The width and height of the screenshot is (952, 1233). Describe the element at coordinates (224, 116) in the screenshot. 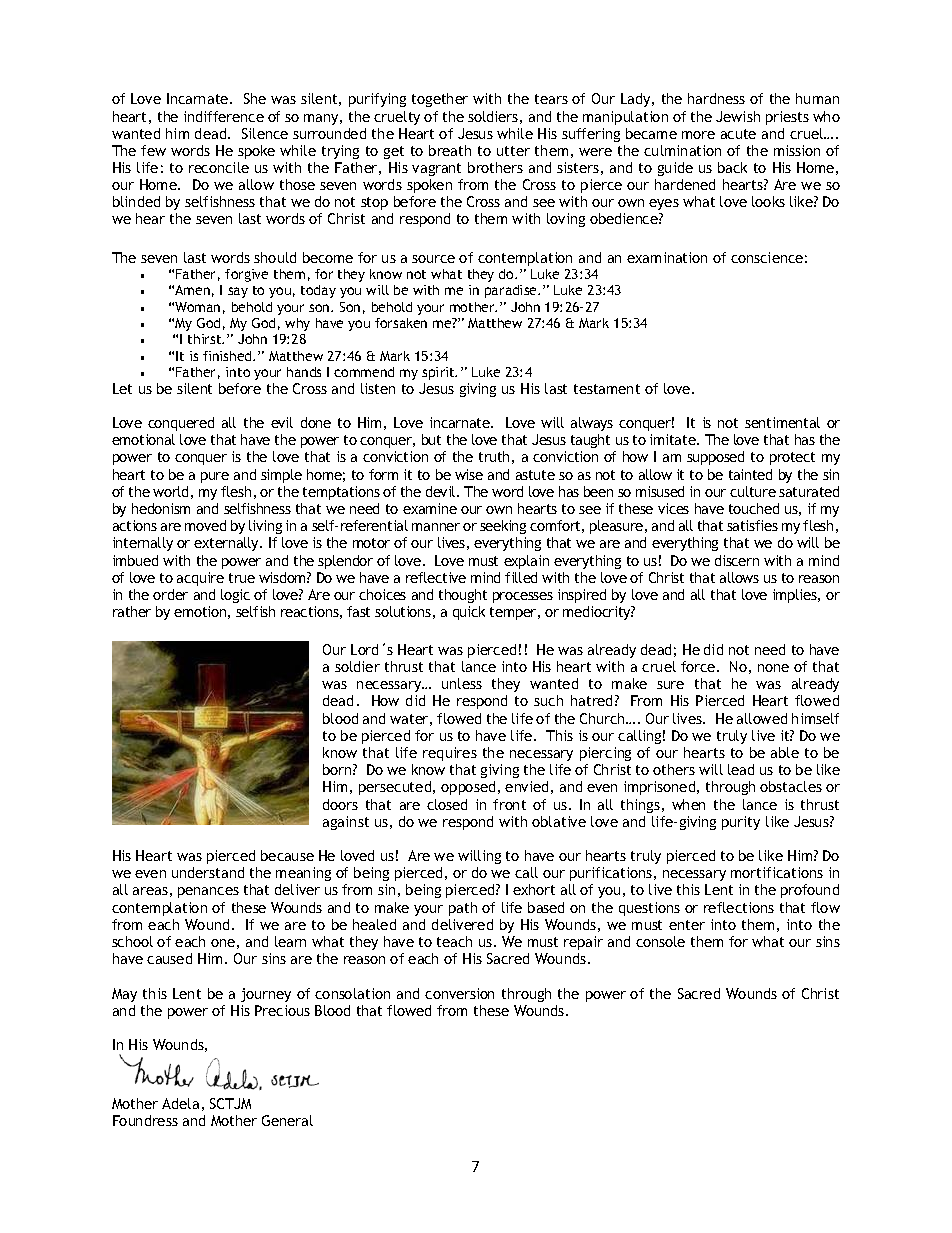

I see `indifference` at that location.
